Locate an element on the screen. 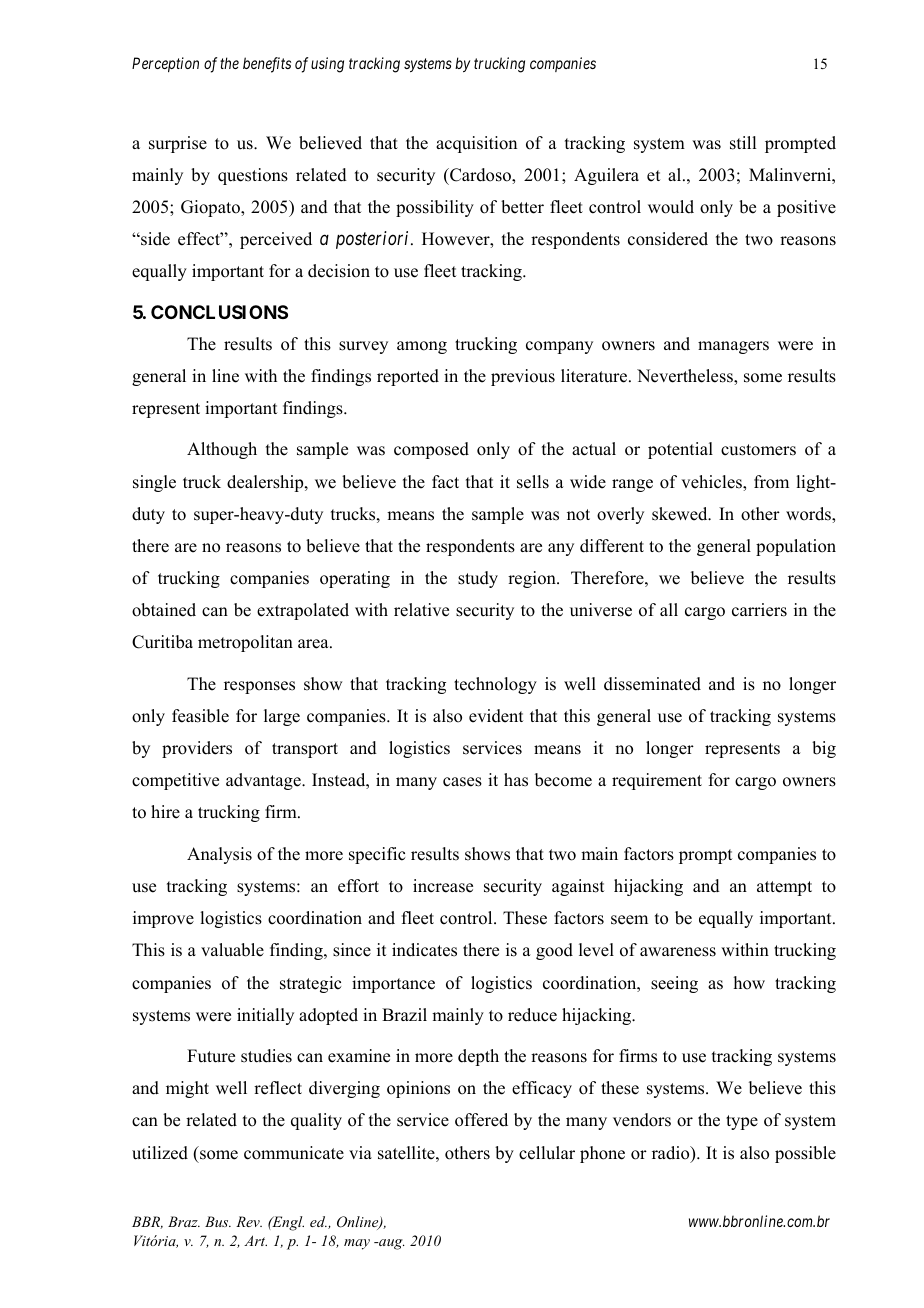  increase is located at coordinates (443, 886).
